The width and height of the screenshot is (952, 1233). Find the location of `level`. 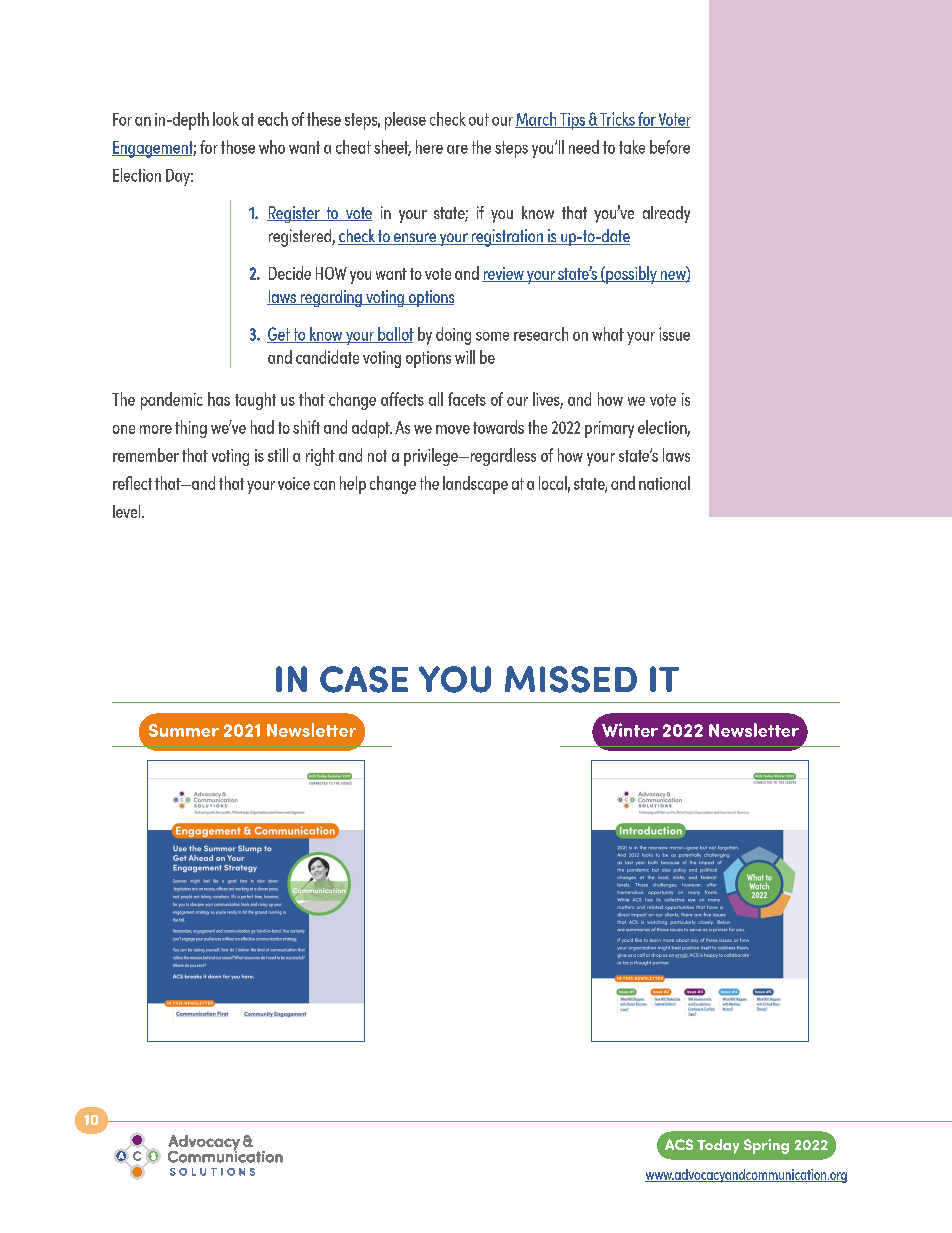

level is located at coordinates (128, 511).
